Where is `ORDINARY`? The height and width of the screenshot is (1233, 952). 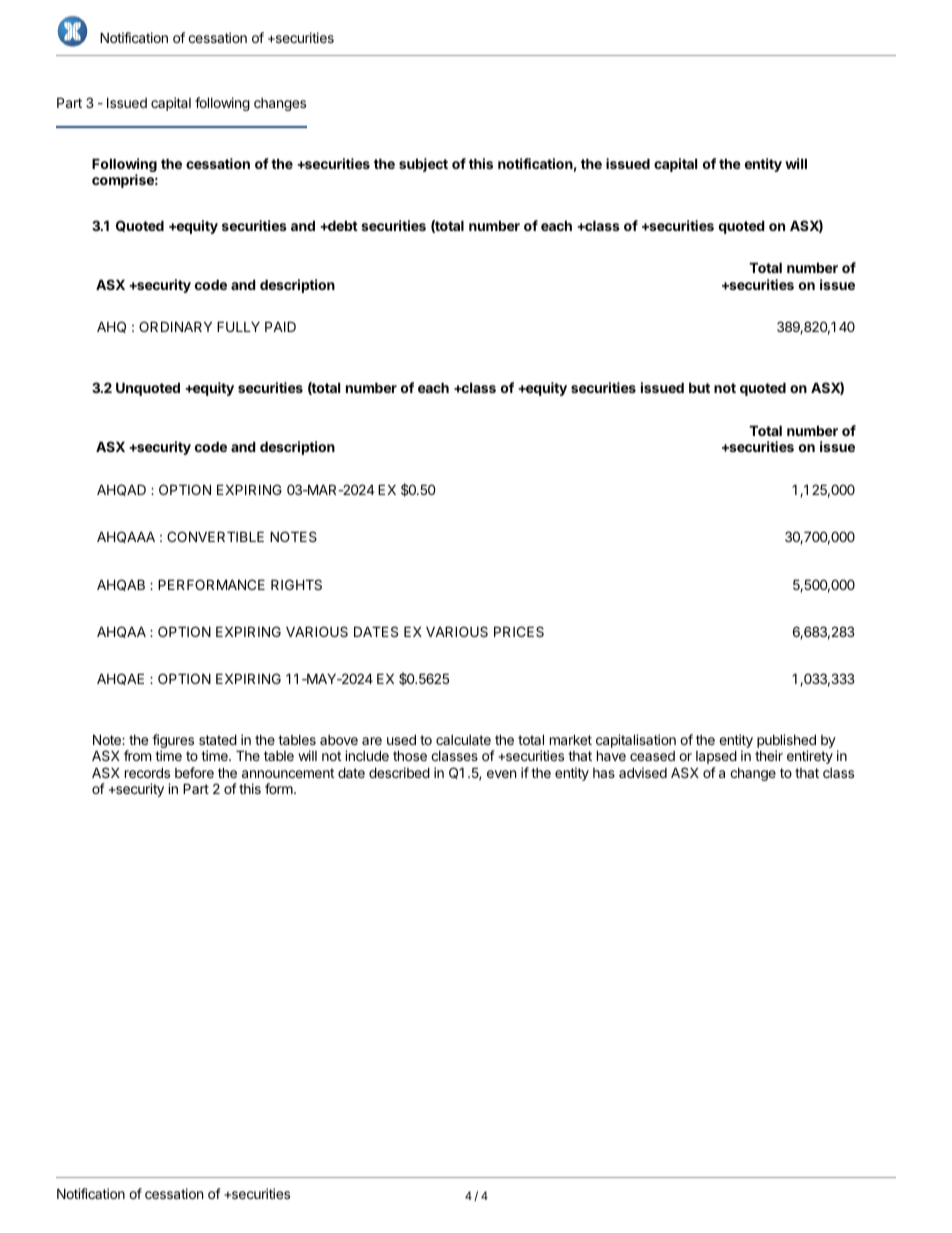 ORDINARY is located at coordinates (175, 326).
